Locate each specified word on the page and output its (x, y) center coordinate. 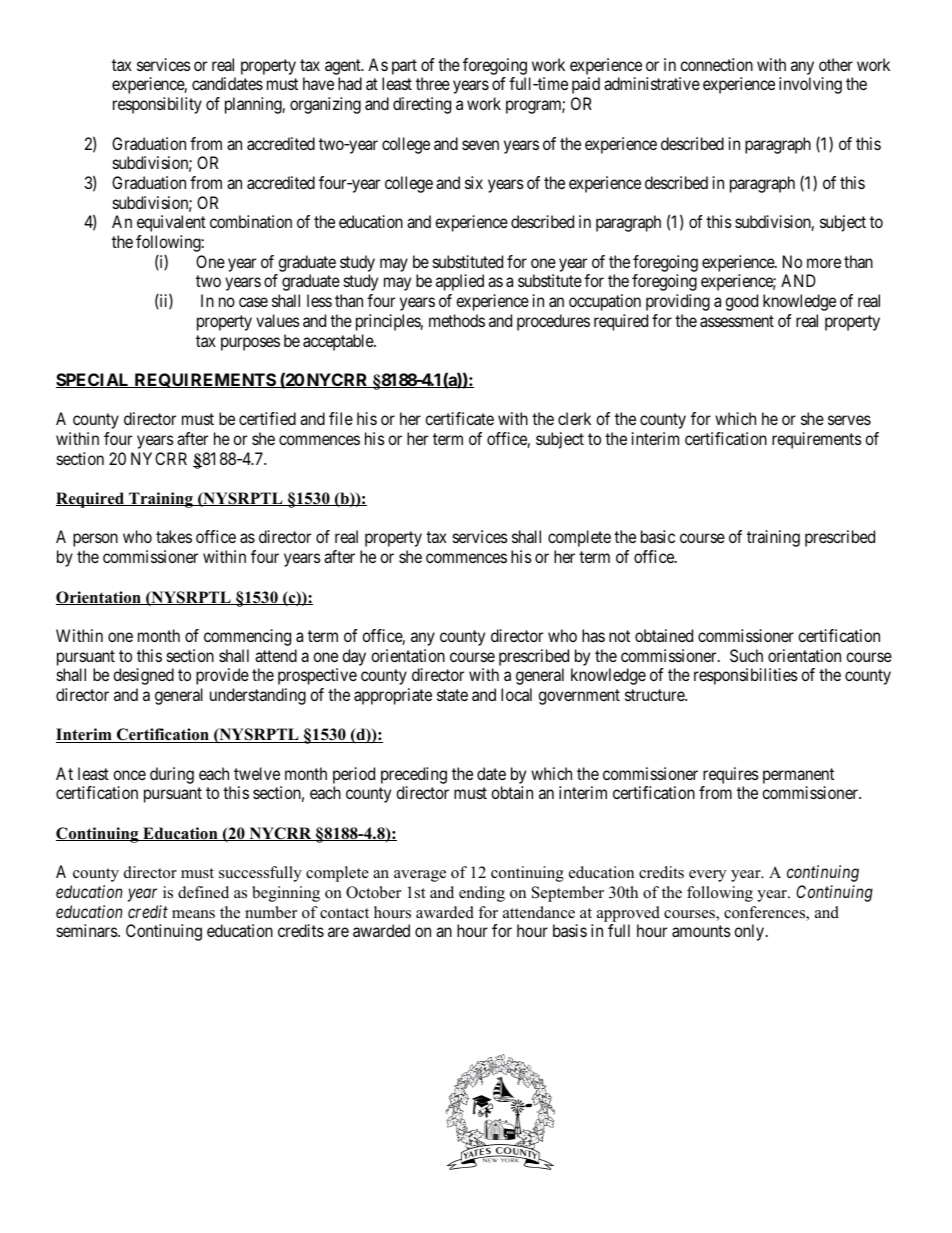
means (193, 914)
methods (457, 320)
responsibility (157, 105)
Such (746, 655)
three (433, 83)
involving (810, 85)
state (452, 695)
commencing (247, 637)
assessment (737, 321)
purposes (250, 344)
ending (482, 894)
